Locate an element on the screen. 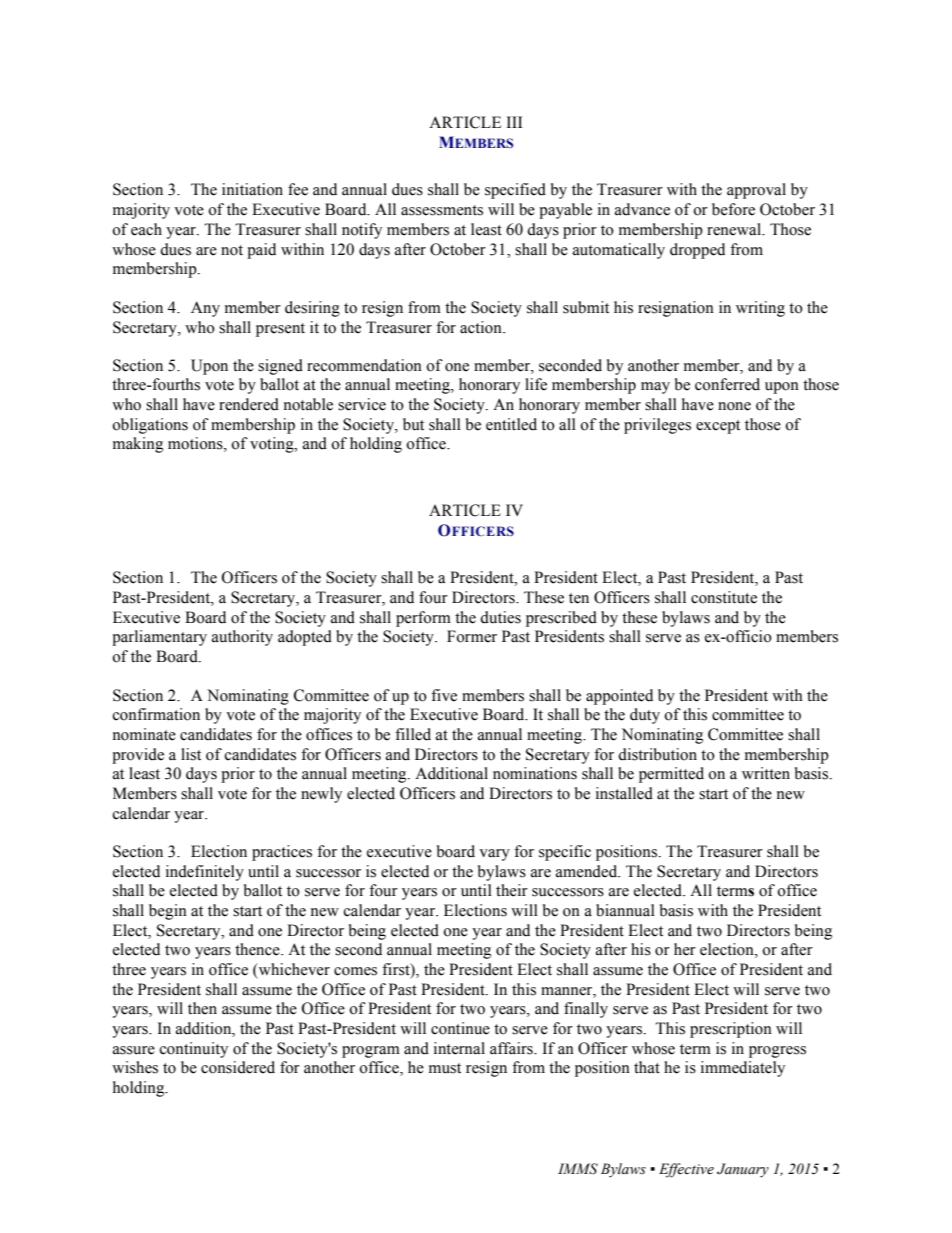 This screenshot has width=952, height=1233. approval is located at coordinates (756, 191).
